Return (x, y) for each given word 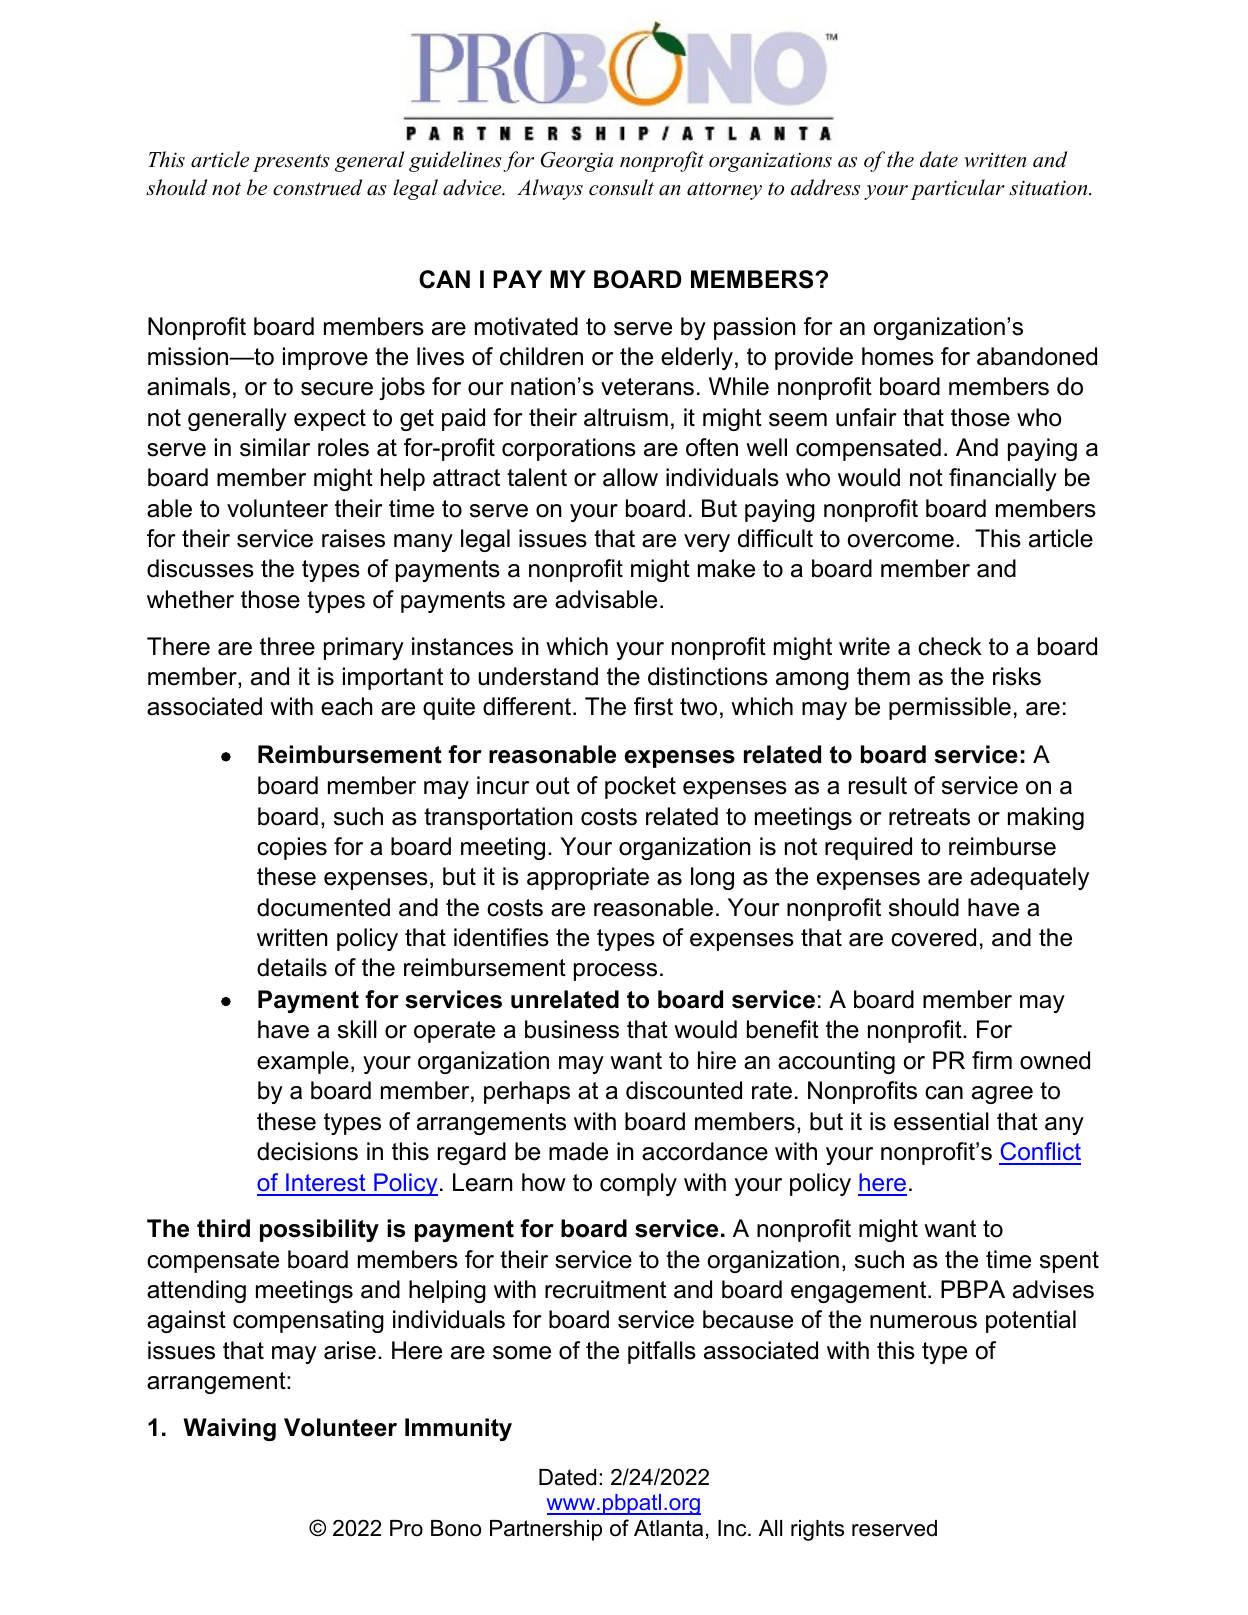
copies (292, 848)
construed (318, 187)
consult (621, 187)
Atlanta (668, 1528)
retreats (929, 817)
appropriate (588, 878)
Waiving (230, 1429)
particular (958, 189)
